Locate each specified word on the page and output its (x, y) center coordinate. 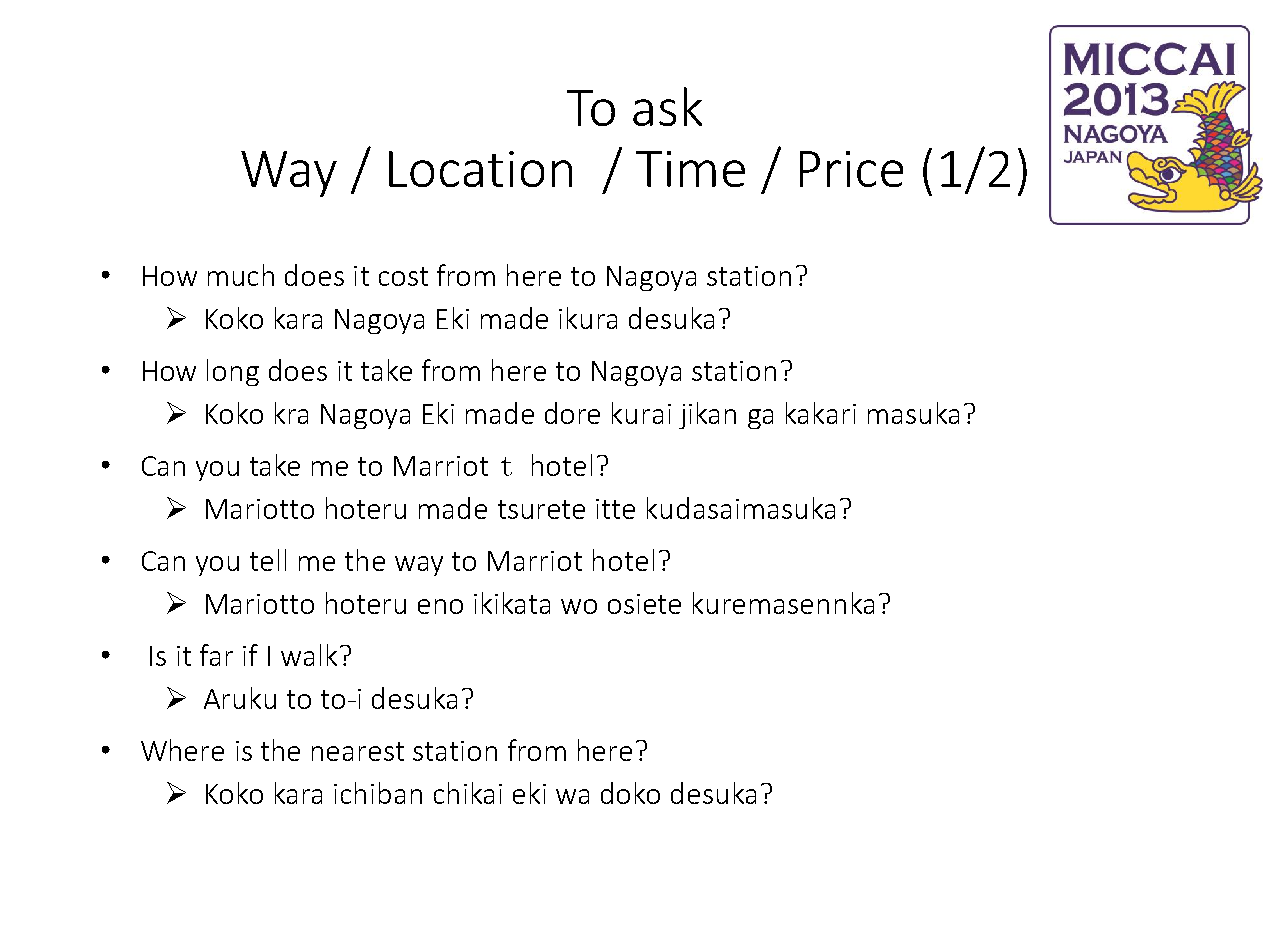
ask (667, 106)
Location (480, 169)
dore (572, 413)
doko (630, 793)
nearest (358, 751)
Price (851, 169)
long (233, 372)
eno (440, 606)
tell (268, 560)
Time (690, 169)
